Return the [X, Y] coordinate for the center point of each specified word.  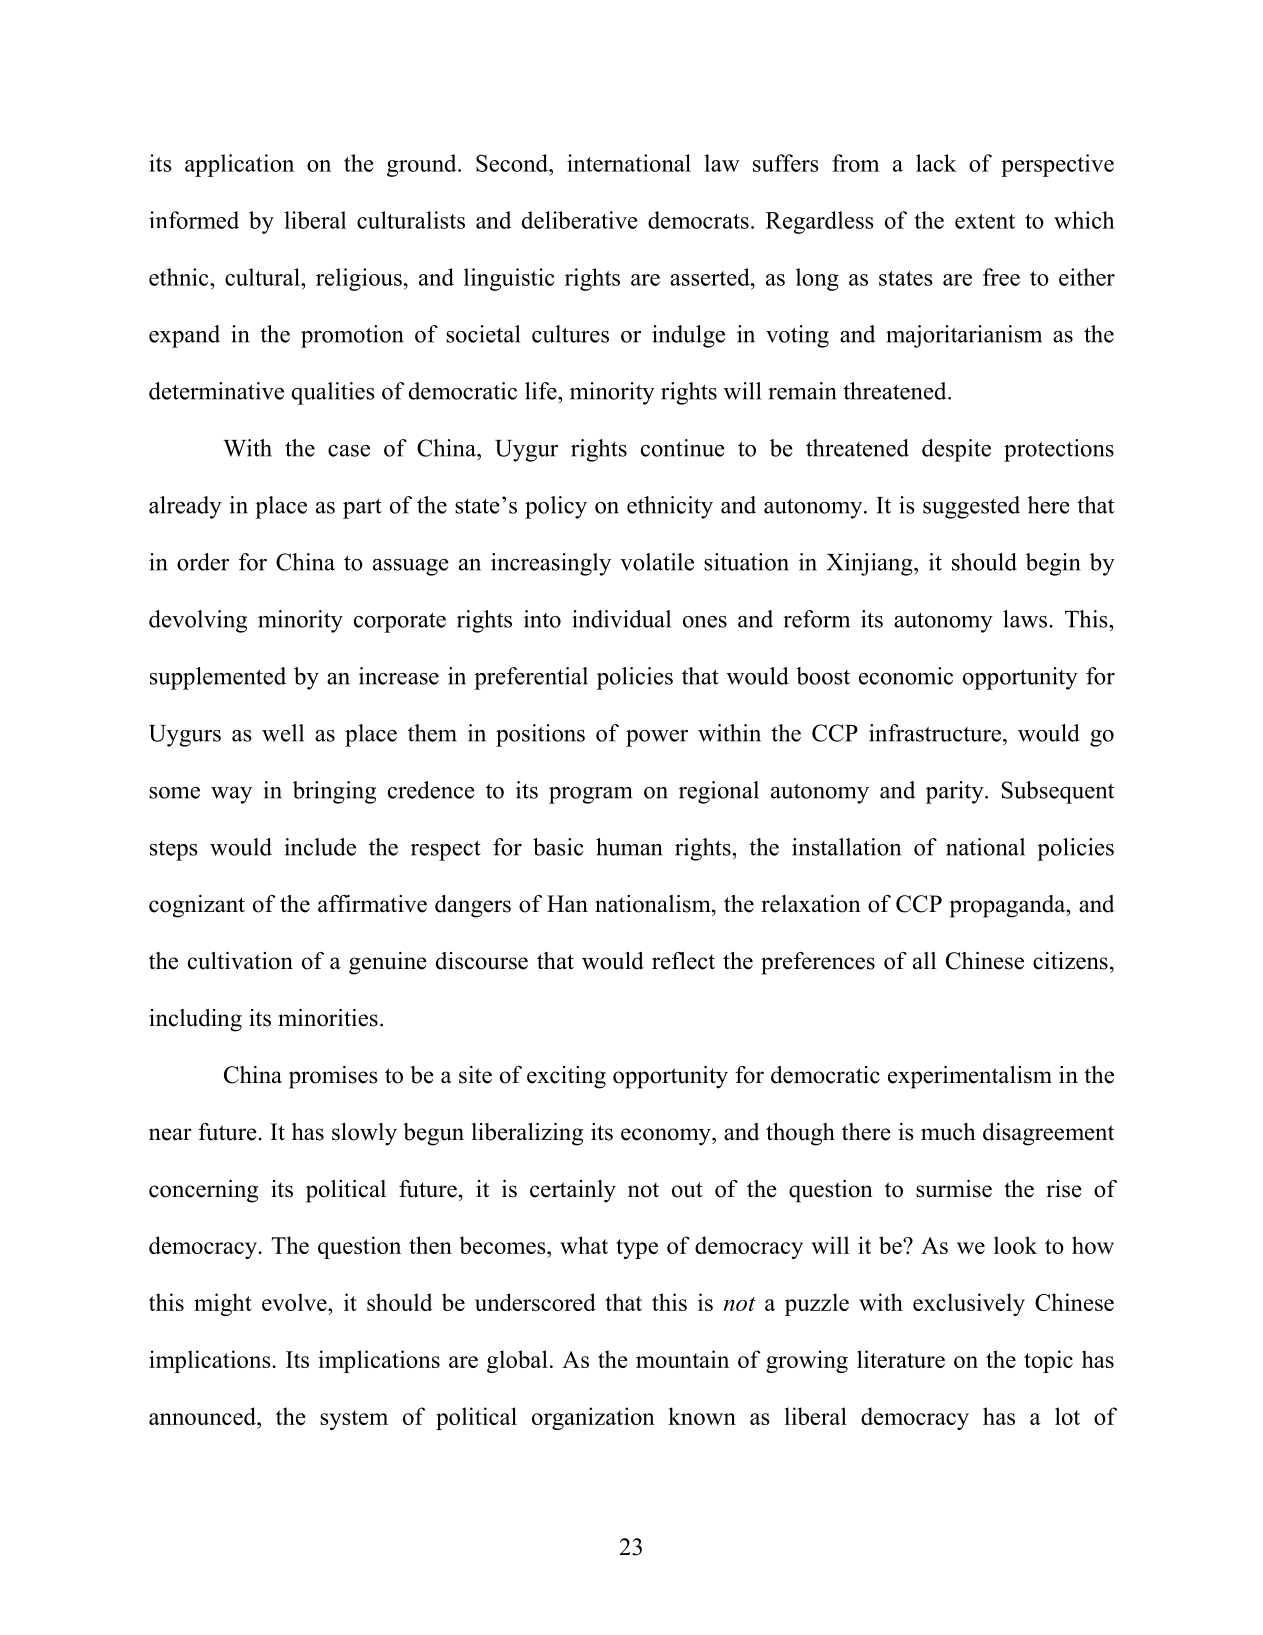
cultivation [240, 961]
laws [1025, 619]
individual [621, 619]
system [354, 1420]
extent [985, 221]
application [239, 165]
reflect [683, 961]
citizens [1070, 961]
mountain [682, 1359]
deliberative [579, 220]
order [203, 562]
